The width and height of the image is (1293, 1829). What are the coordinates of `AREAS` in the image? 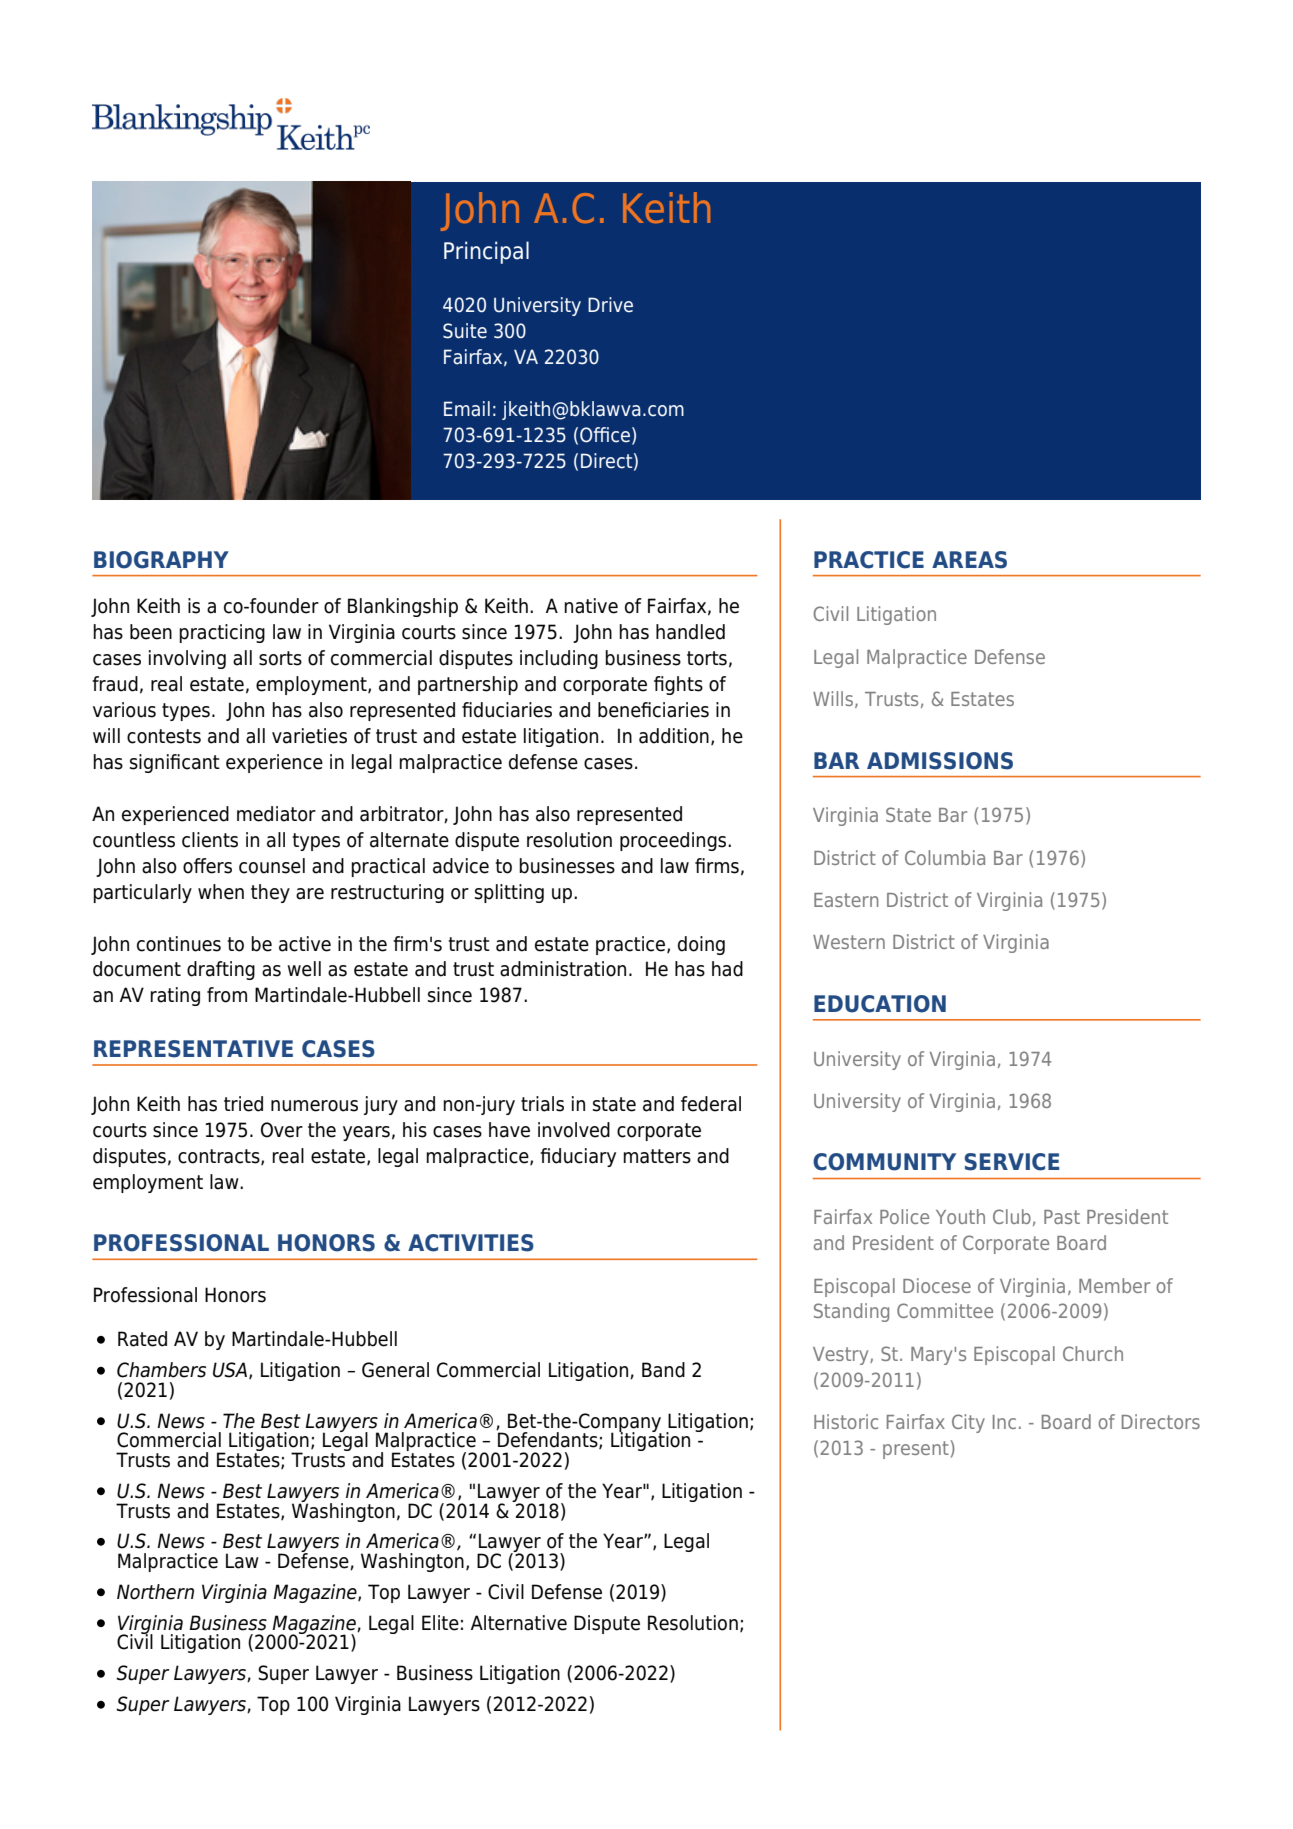 It's located at (969, 560).
